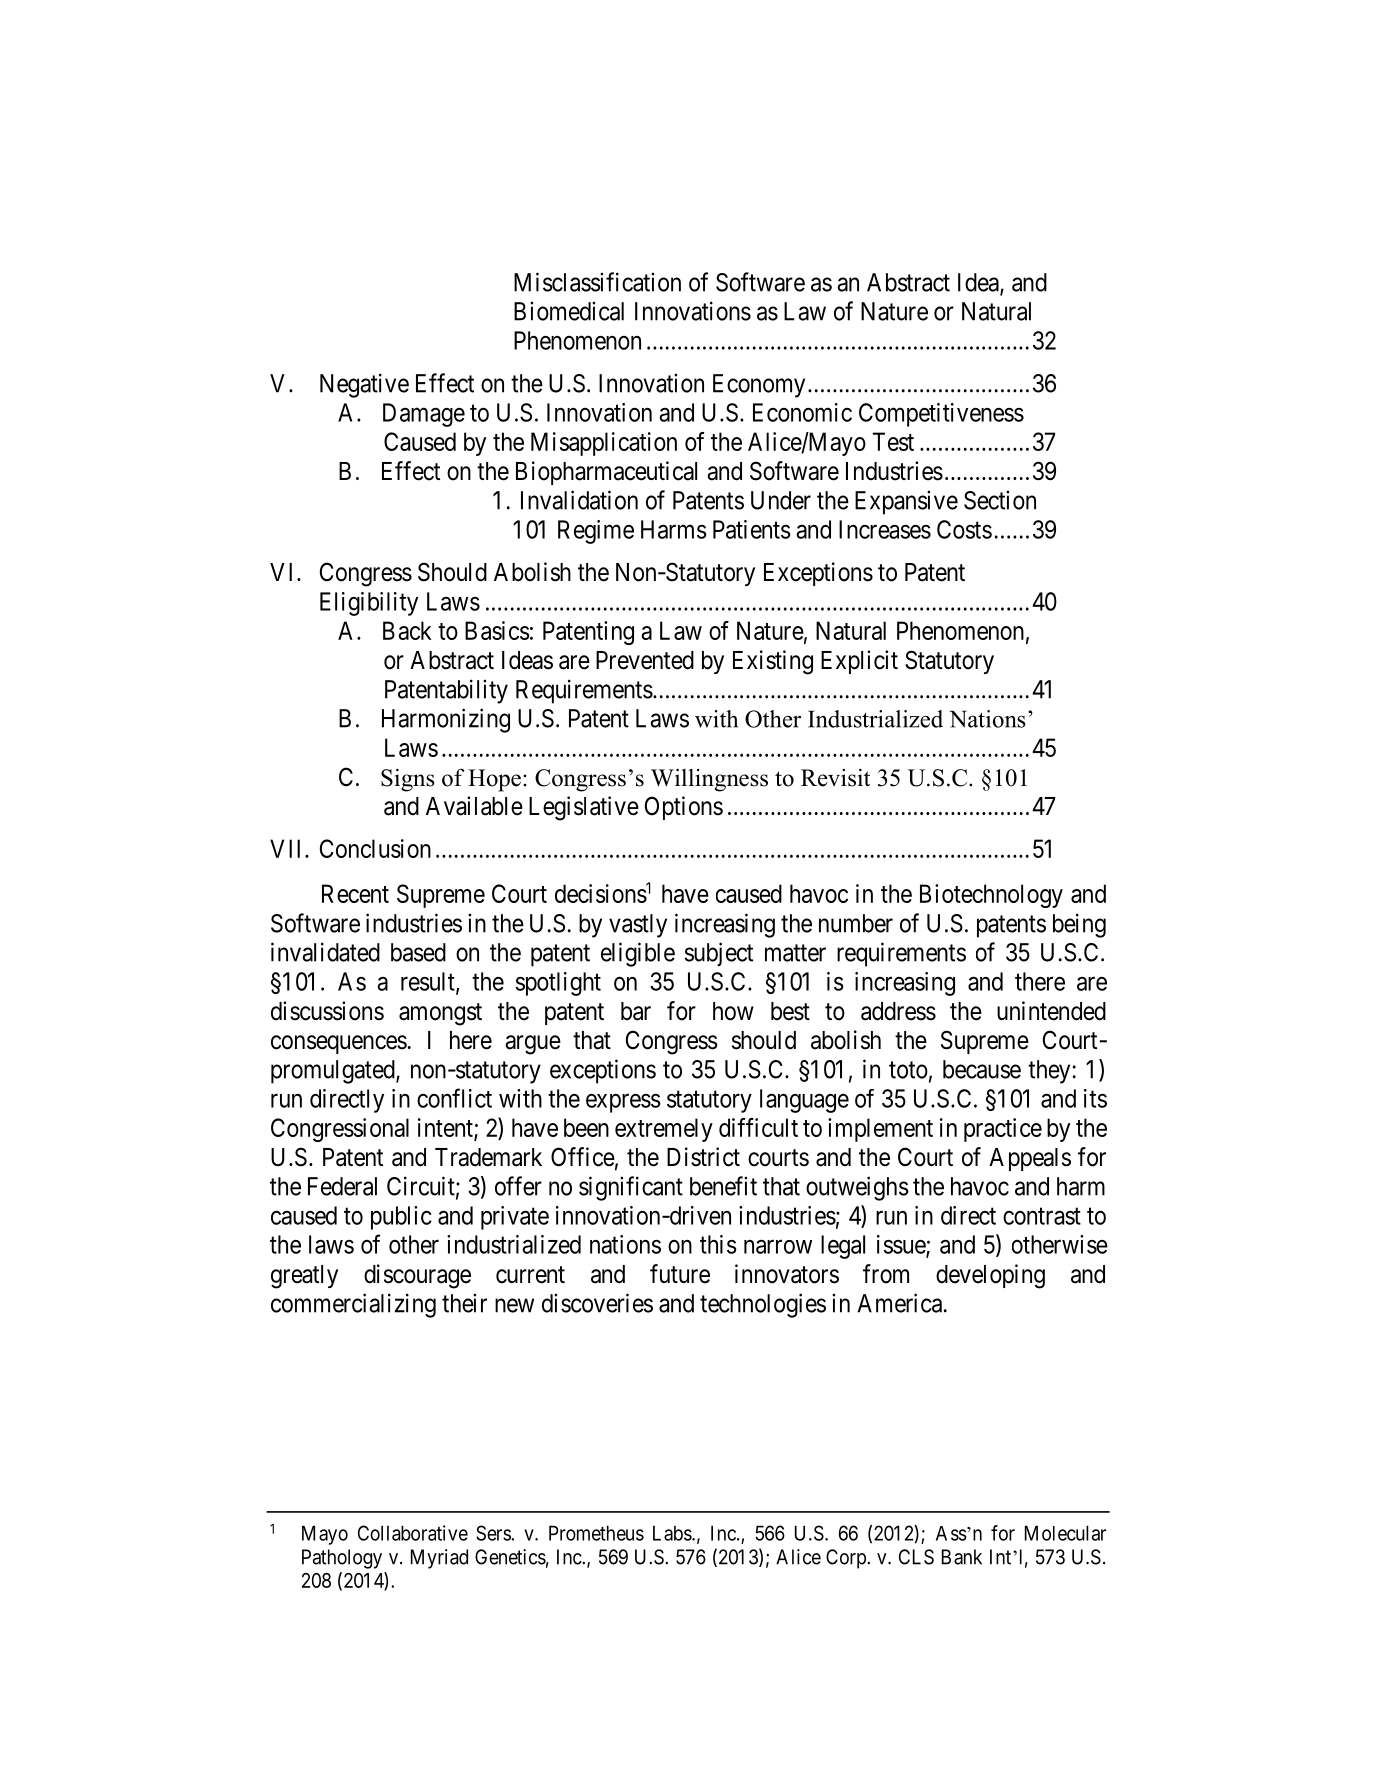  I want to click on Misclassification, so click(597, 282).
